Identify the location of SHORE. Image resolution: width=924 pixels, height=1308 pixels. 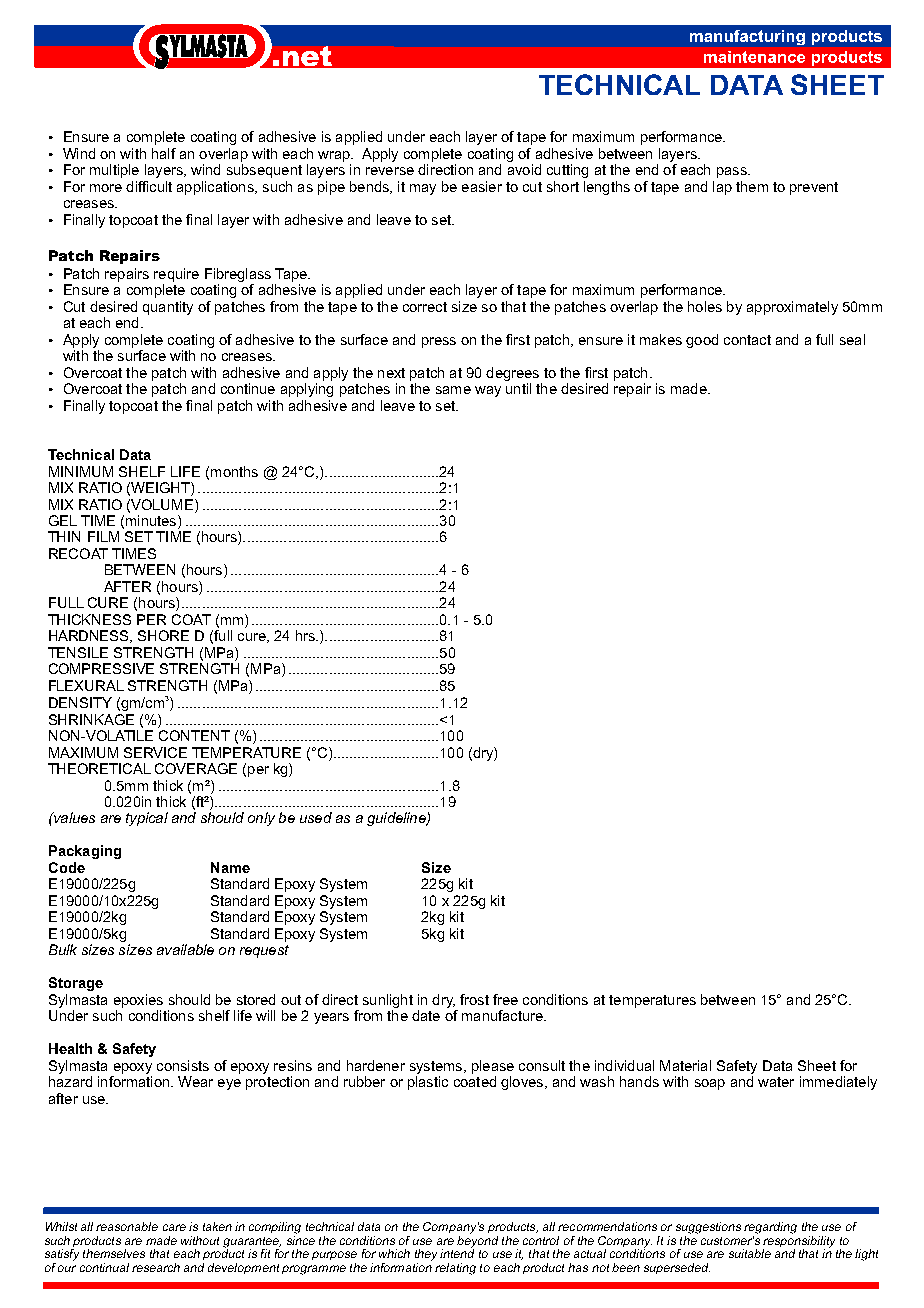
(163, 635).
